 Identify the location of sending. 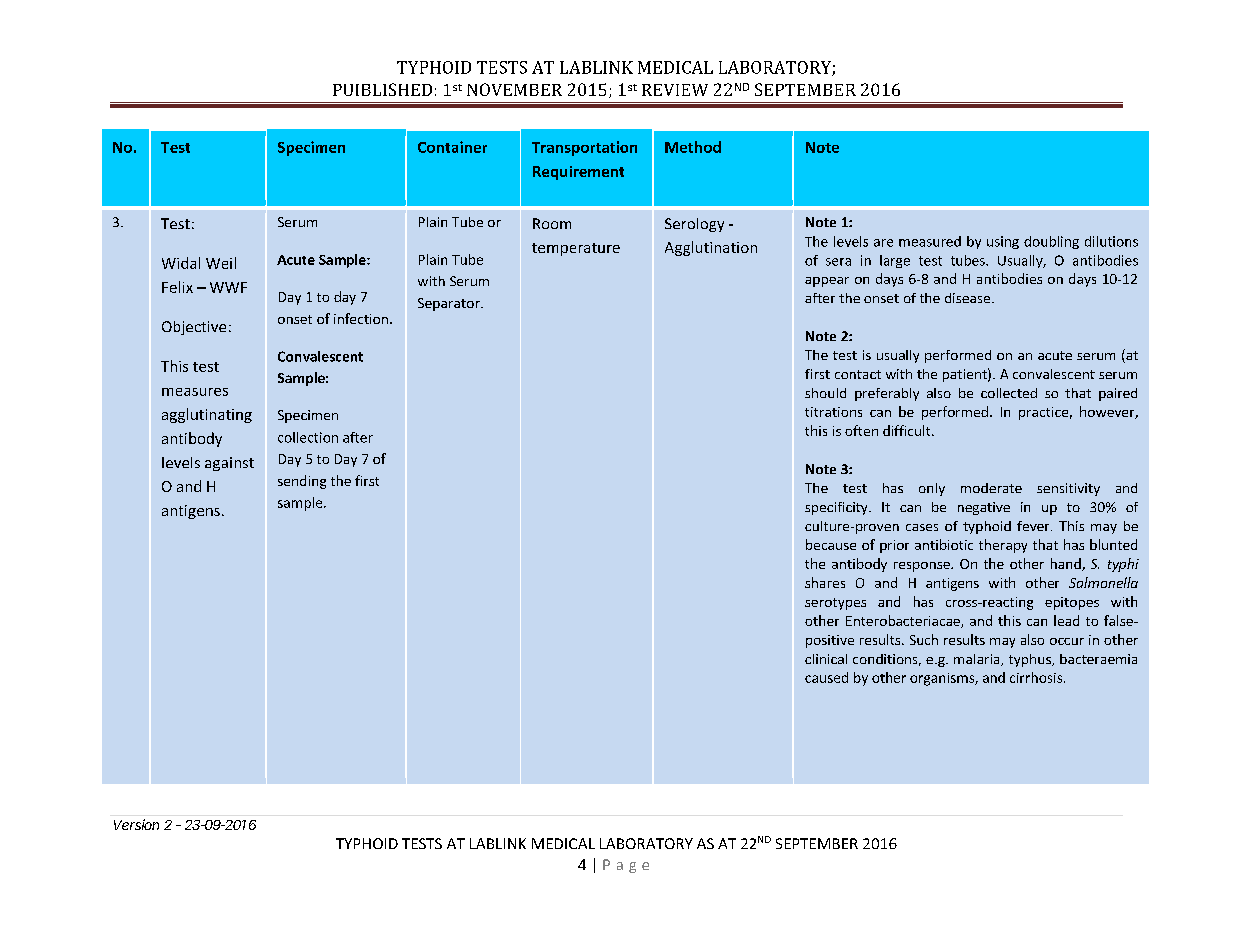
(302, 482).
